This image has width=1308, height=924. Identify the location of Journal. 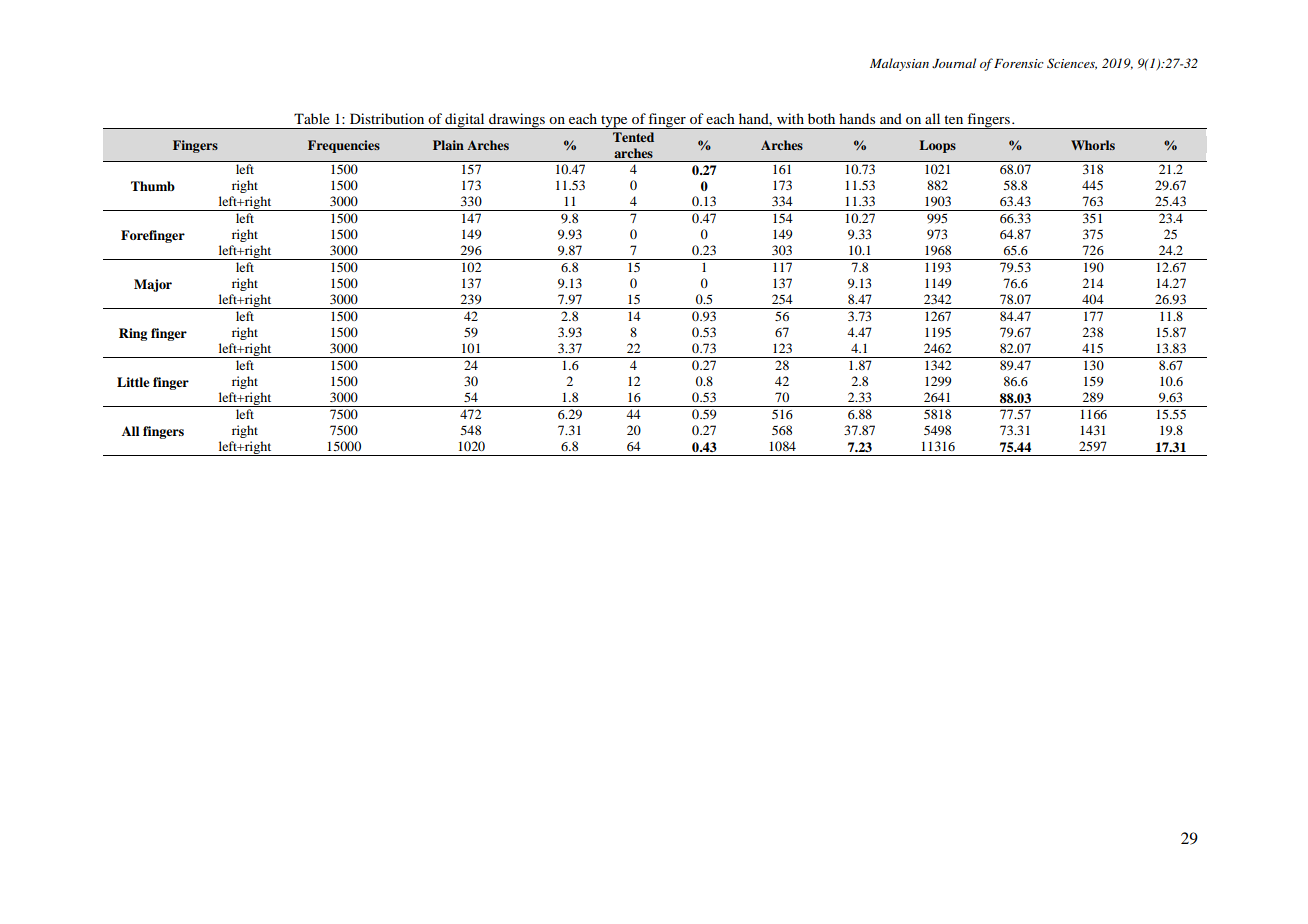
(954, 63).
